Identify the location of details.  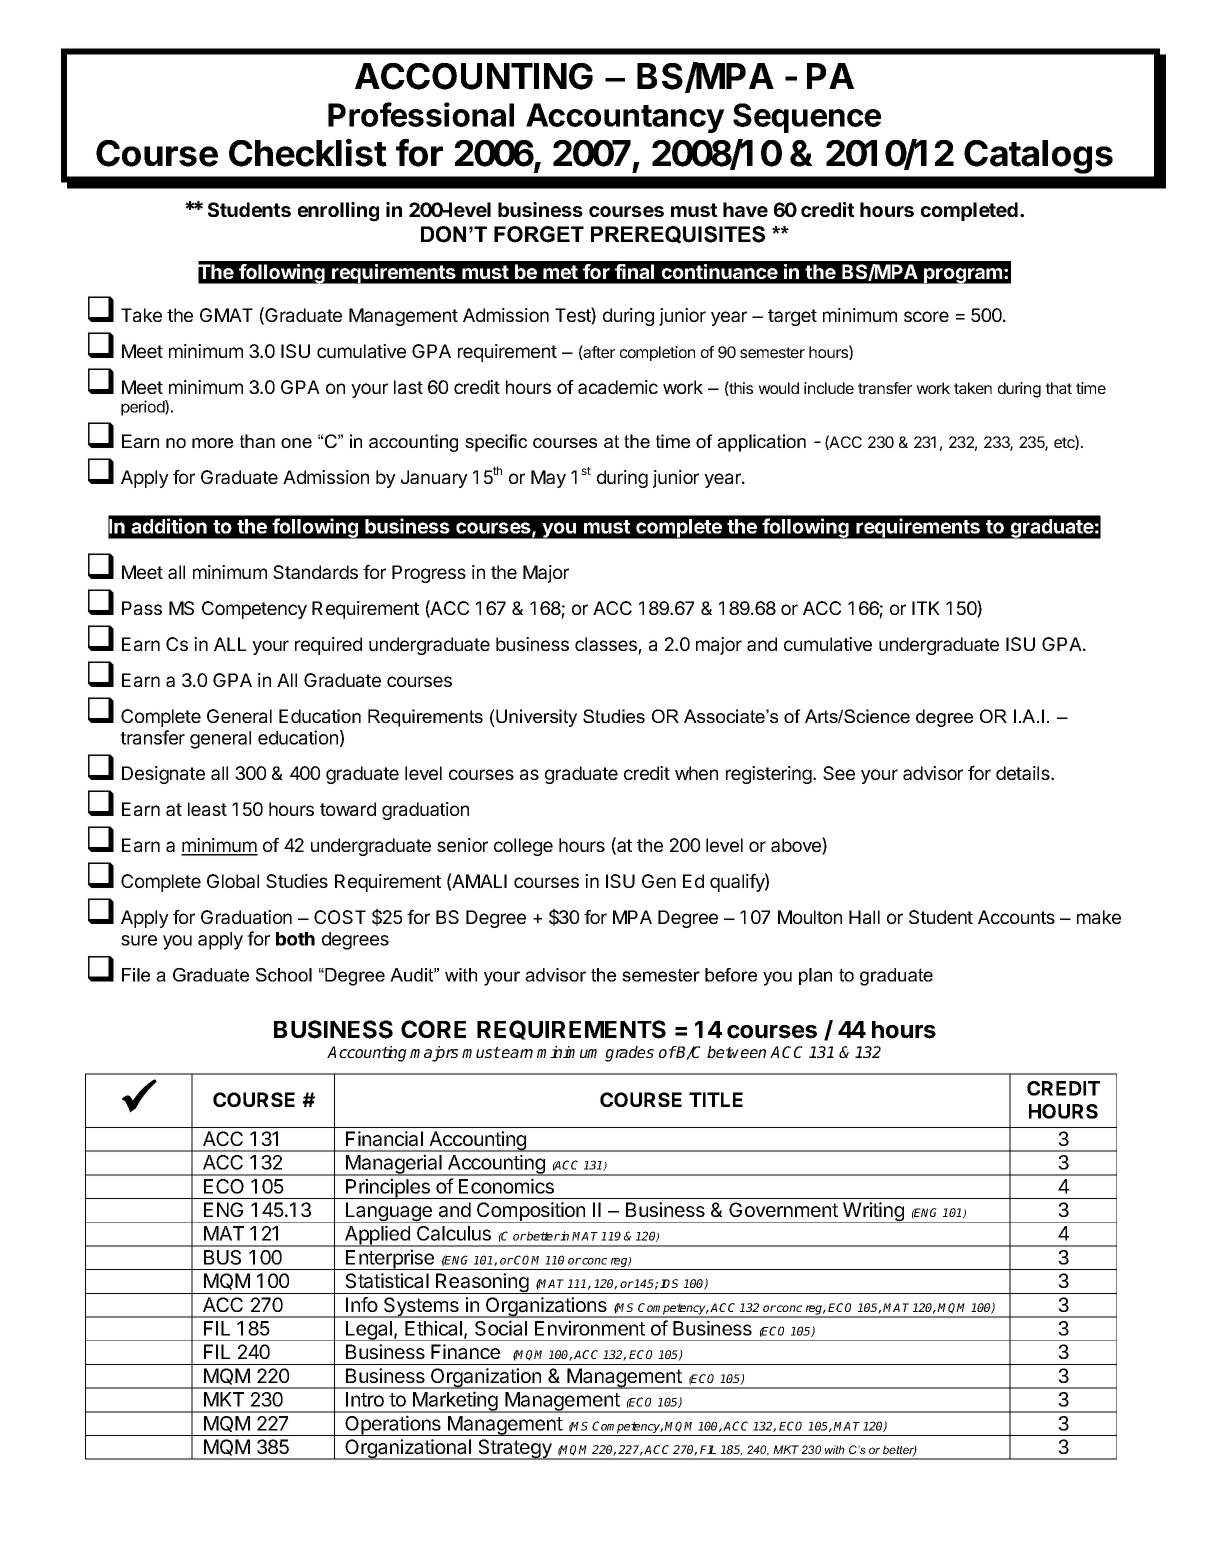
(1024, 773).
